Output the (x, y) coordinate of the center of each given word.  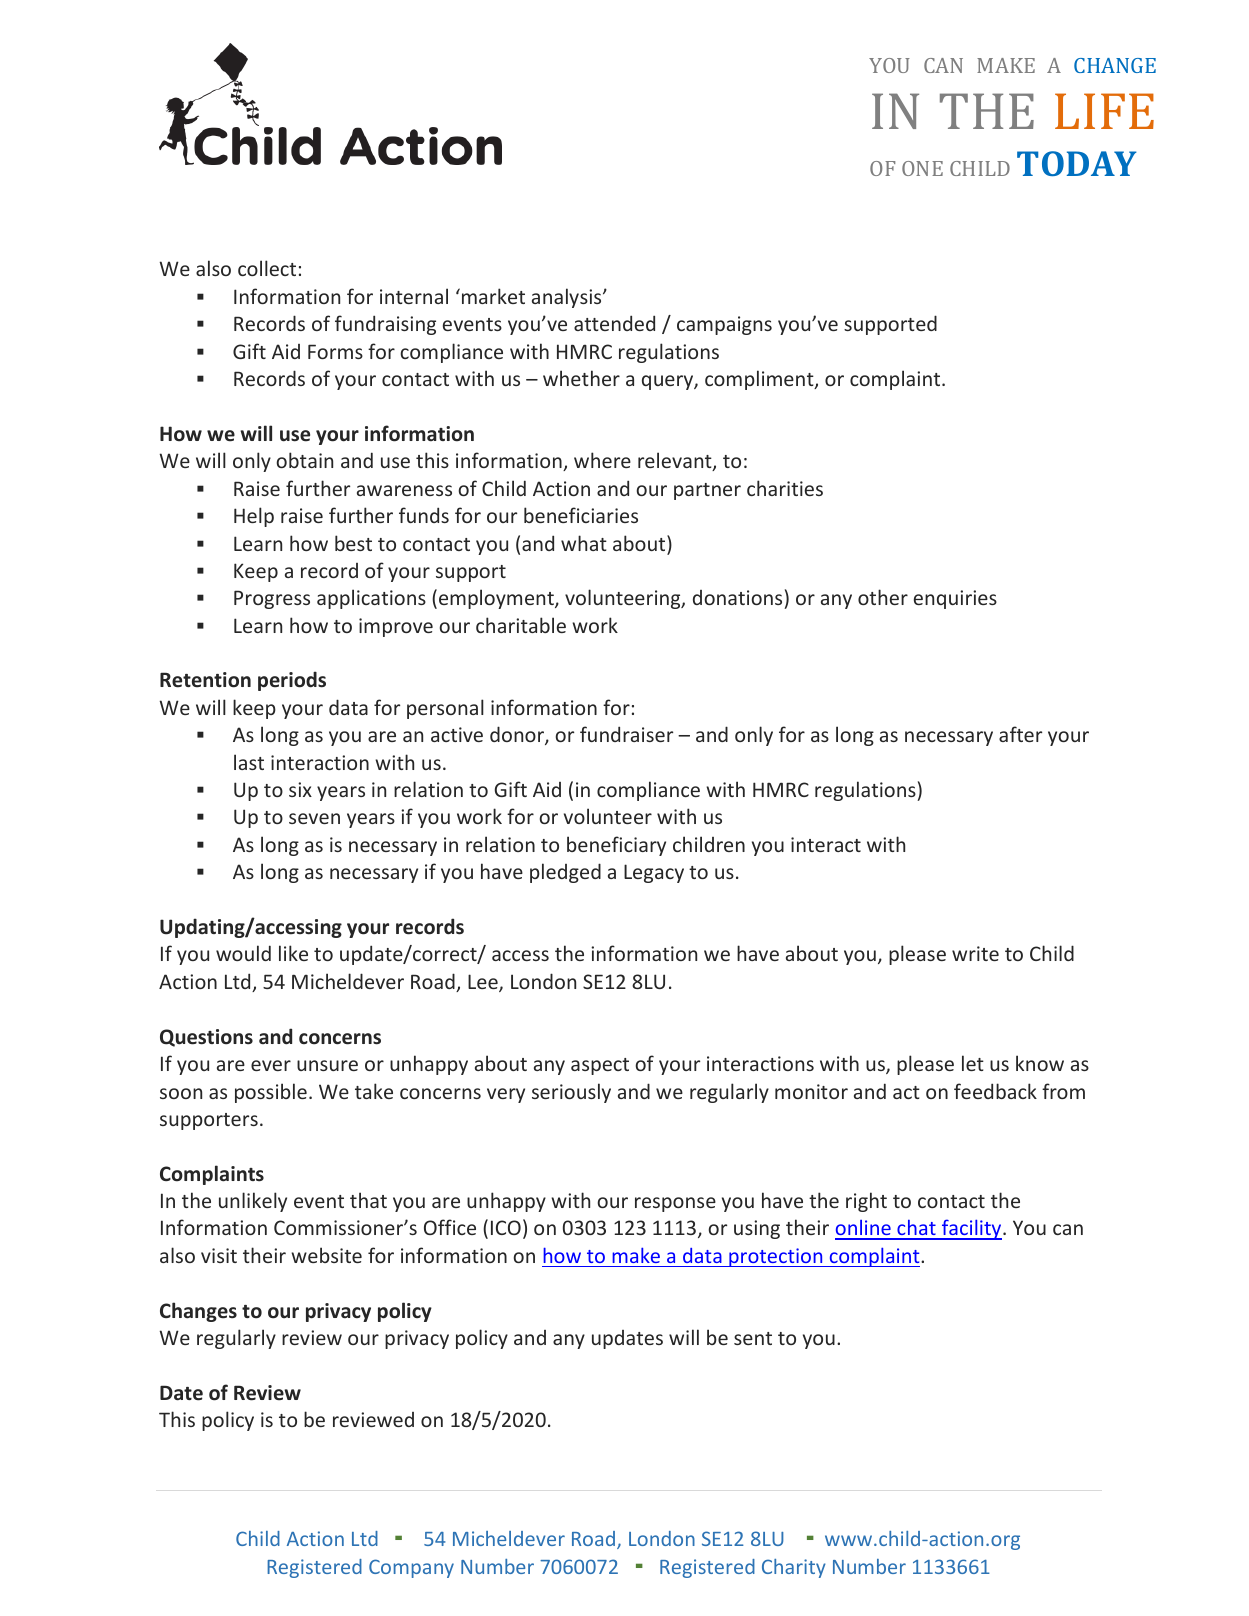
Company (411, 1568)
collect (267, 268)
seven (314, 818)
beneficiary (616, 846)
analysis (568, 298)
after (1020, 734)
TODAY (1077, 163)
